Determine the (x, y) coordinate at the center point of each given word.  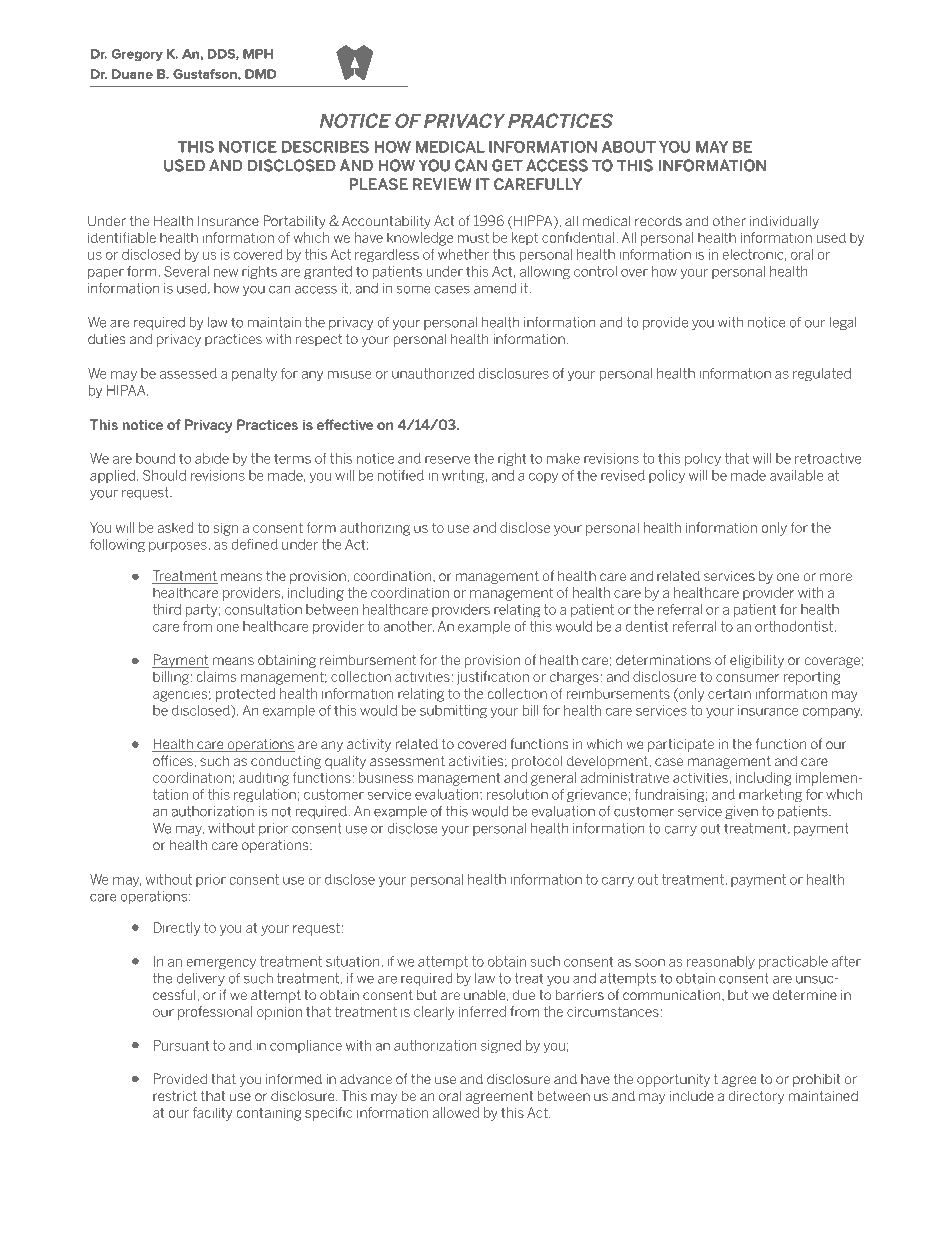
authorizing (375, 529)
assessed (188, 373)
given (741, 812)
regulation (265, 796)
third (167, 609)
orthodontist (795, 626)
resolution (517, 794)
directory (756, 1097)
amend (495, 288)
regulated (822, 375)
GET (507, 165)
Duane (132, 74)
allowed (456, 1112)
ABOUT (629, 147)
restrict (175, 1096)
